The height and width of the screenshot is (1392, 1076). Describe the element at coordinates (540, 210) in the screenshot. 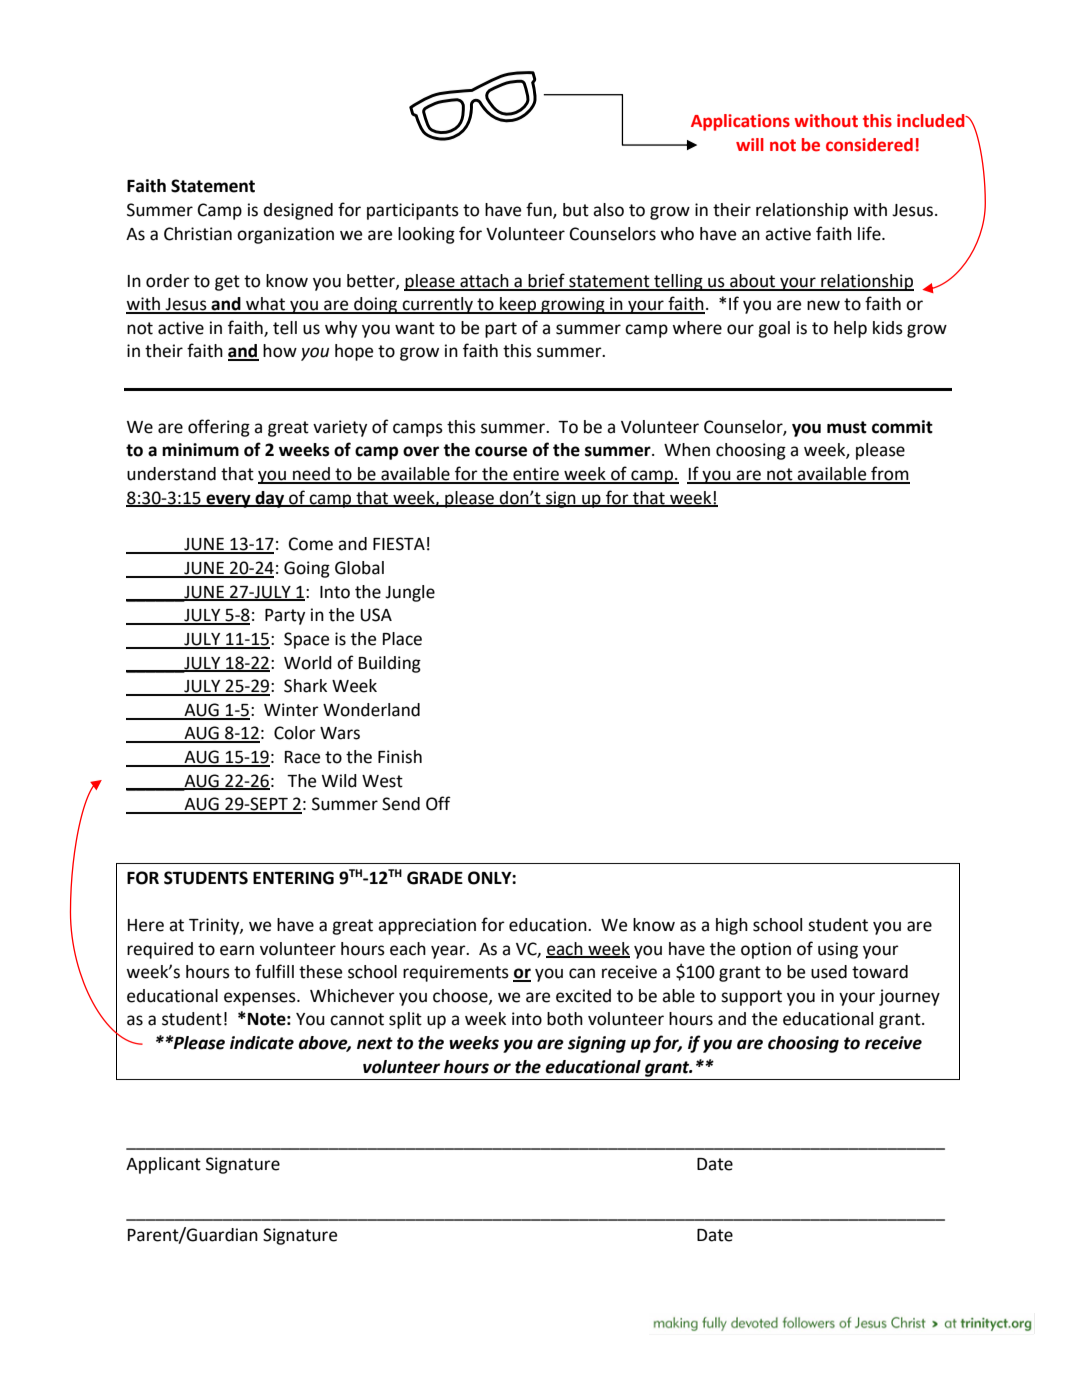

I see `fun` at that location.
